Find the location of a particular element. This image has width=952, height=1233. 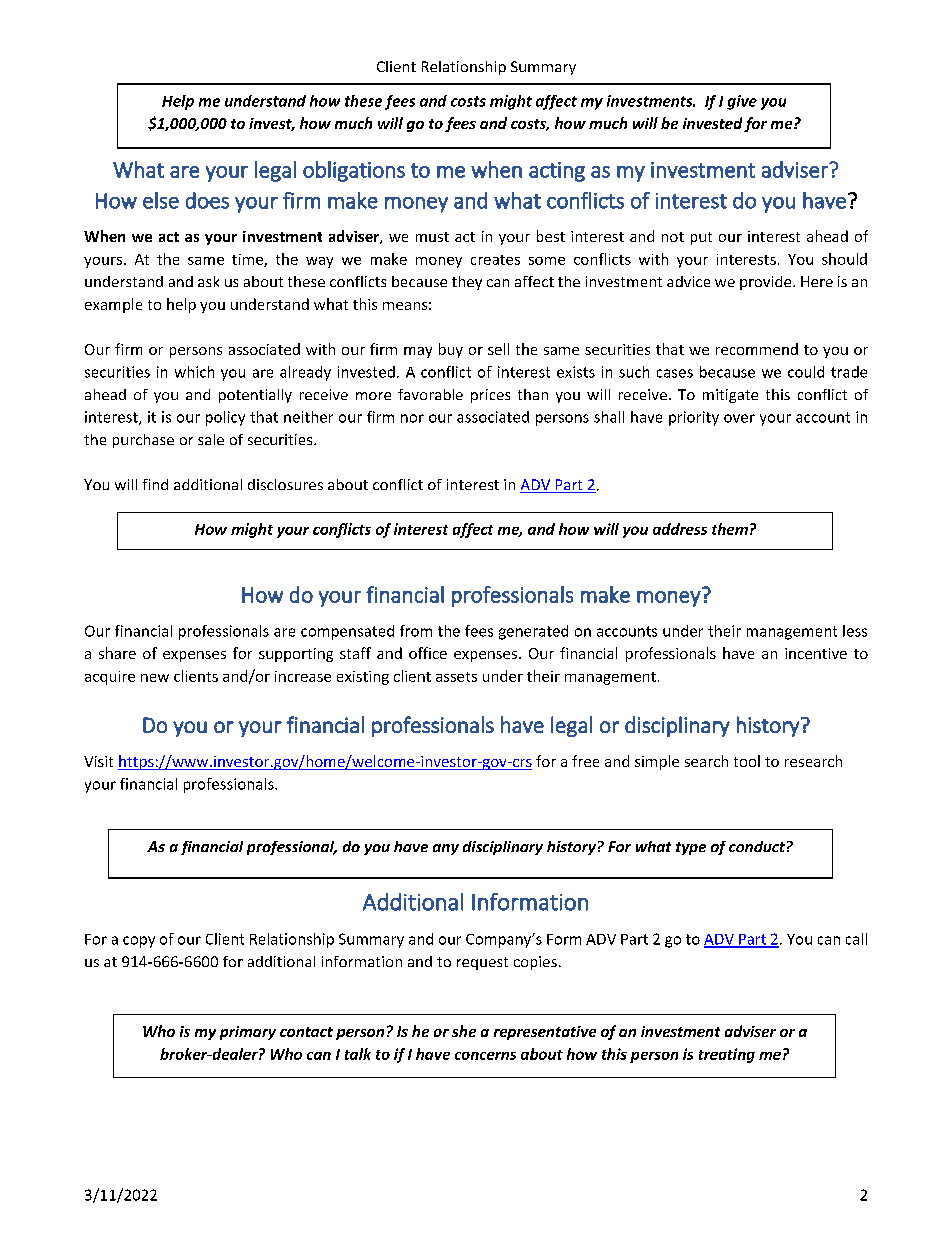

new is located at coordinates (155, 678).
